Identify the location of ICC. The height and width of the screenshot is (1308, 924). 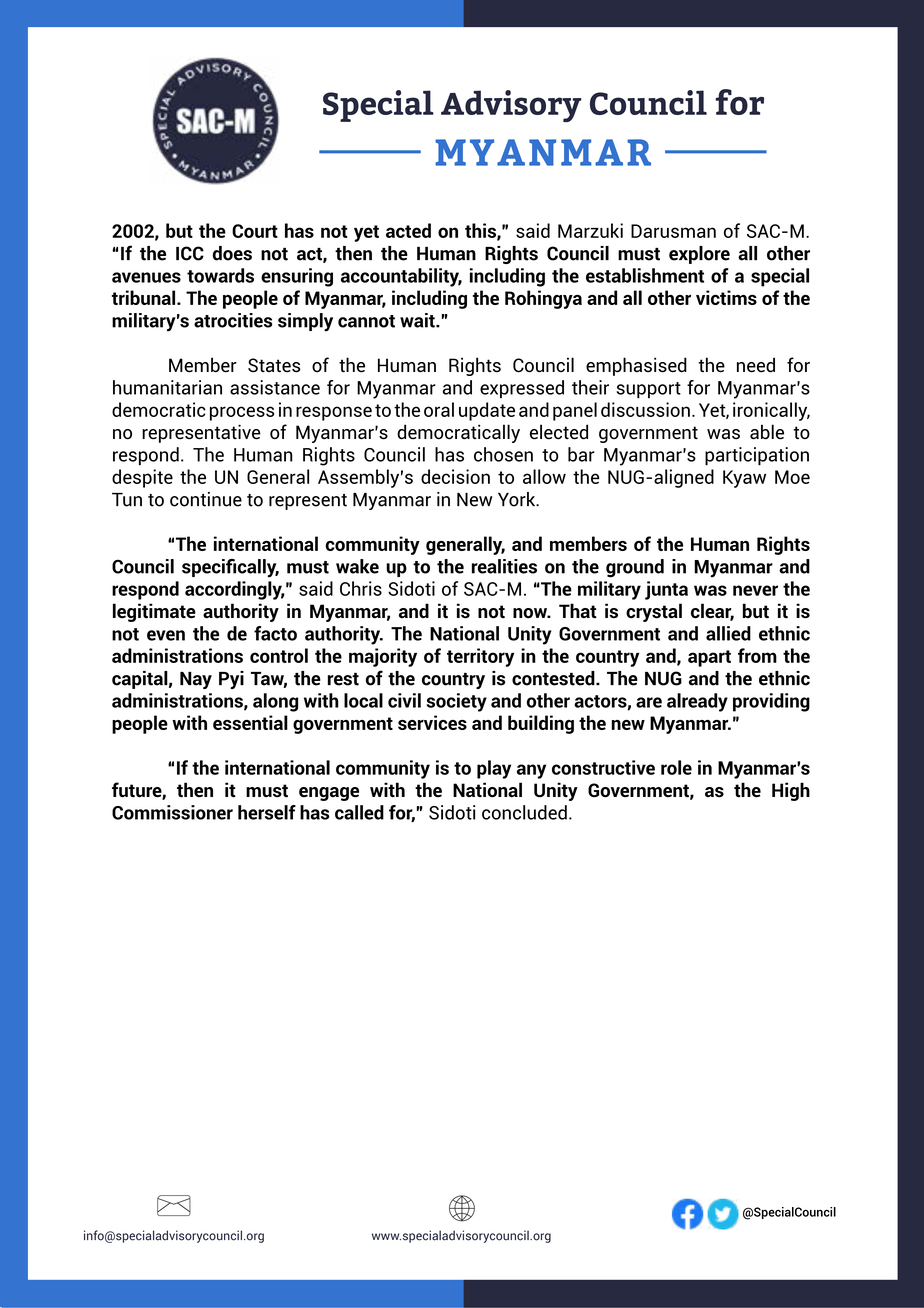
(190, 253).
